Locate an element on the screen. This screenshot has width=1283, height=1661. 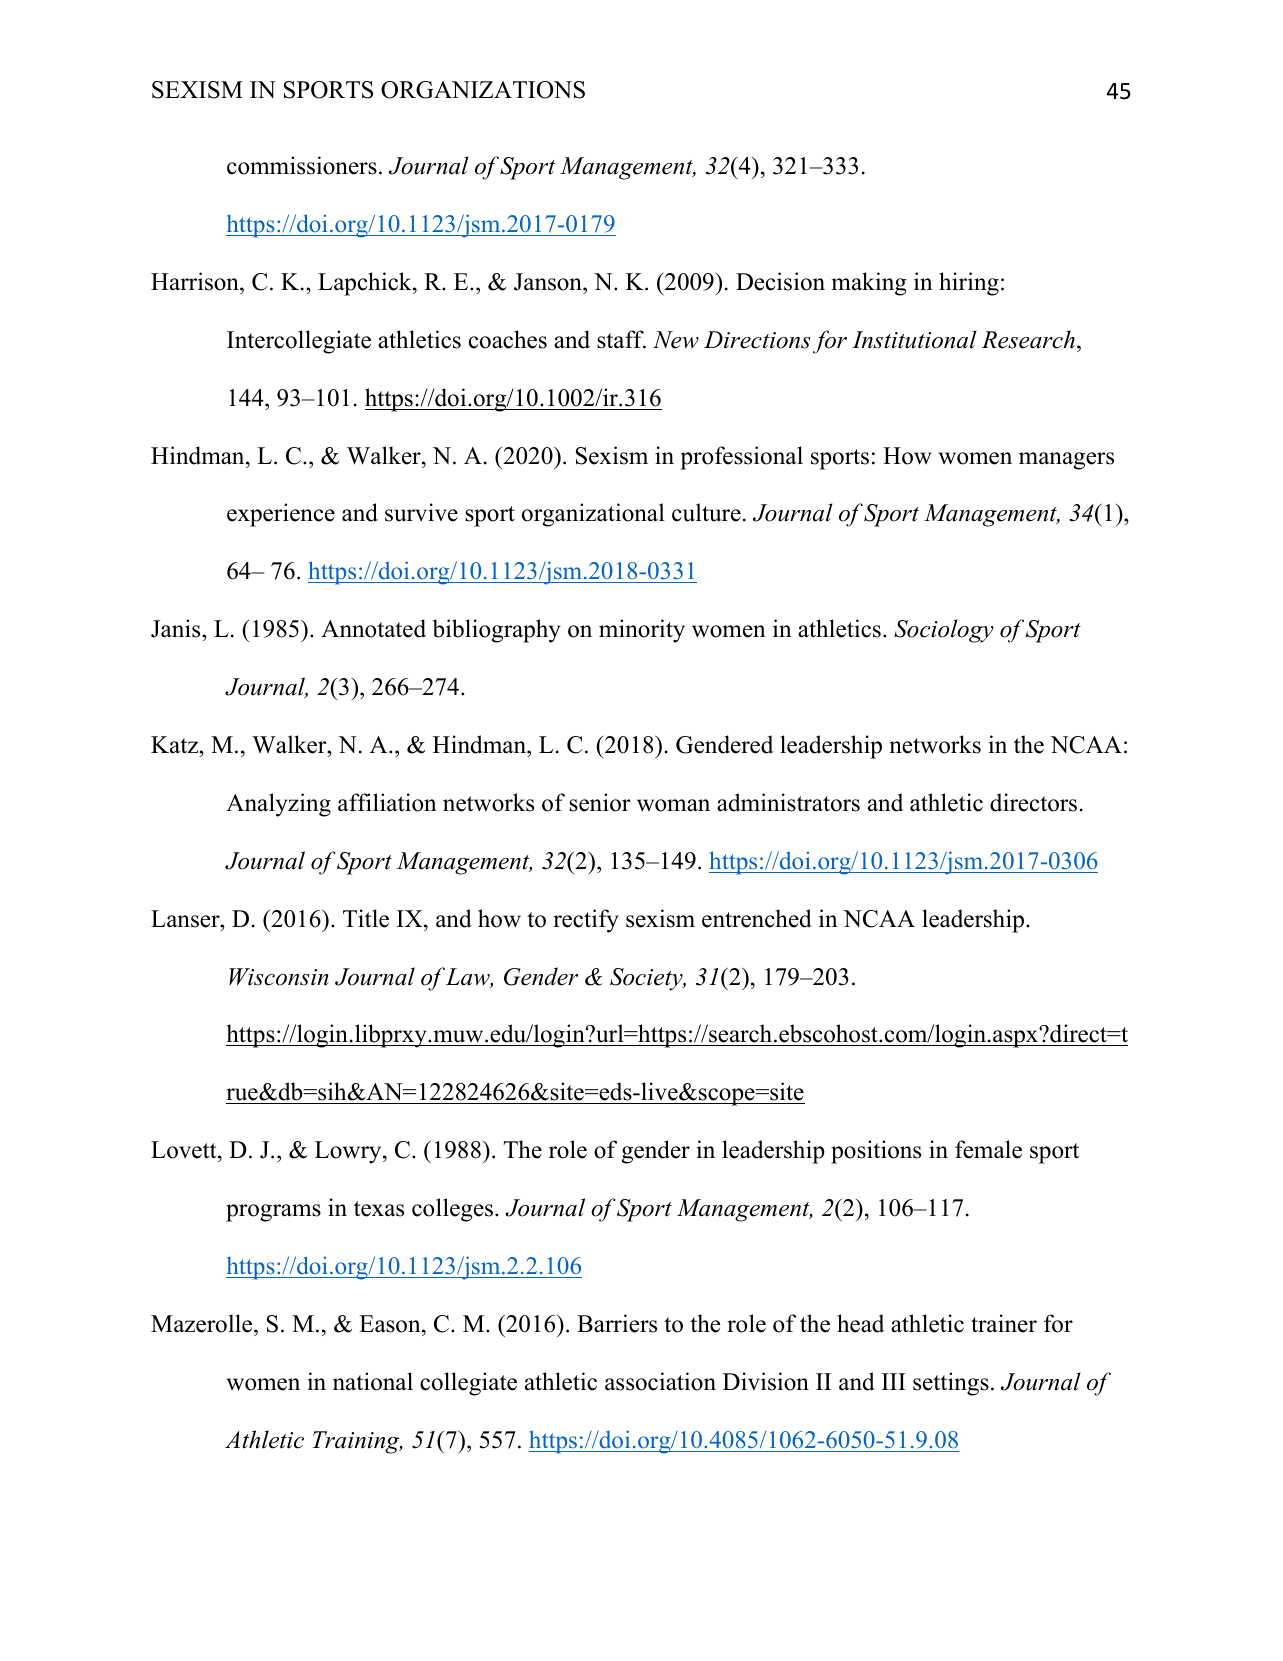
Training is located at coordinates (357, 1442).
